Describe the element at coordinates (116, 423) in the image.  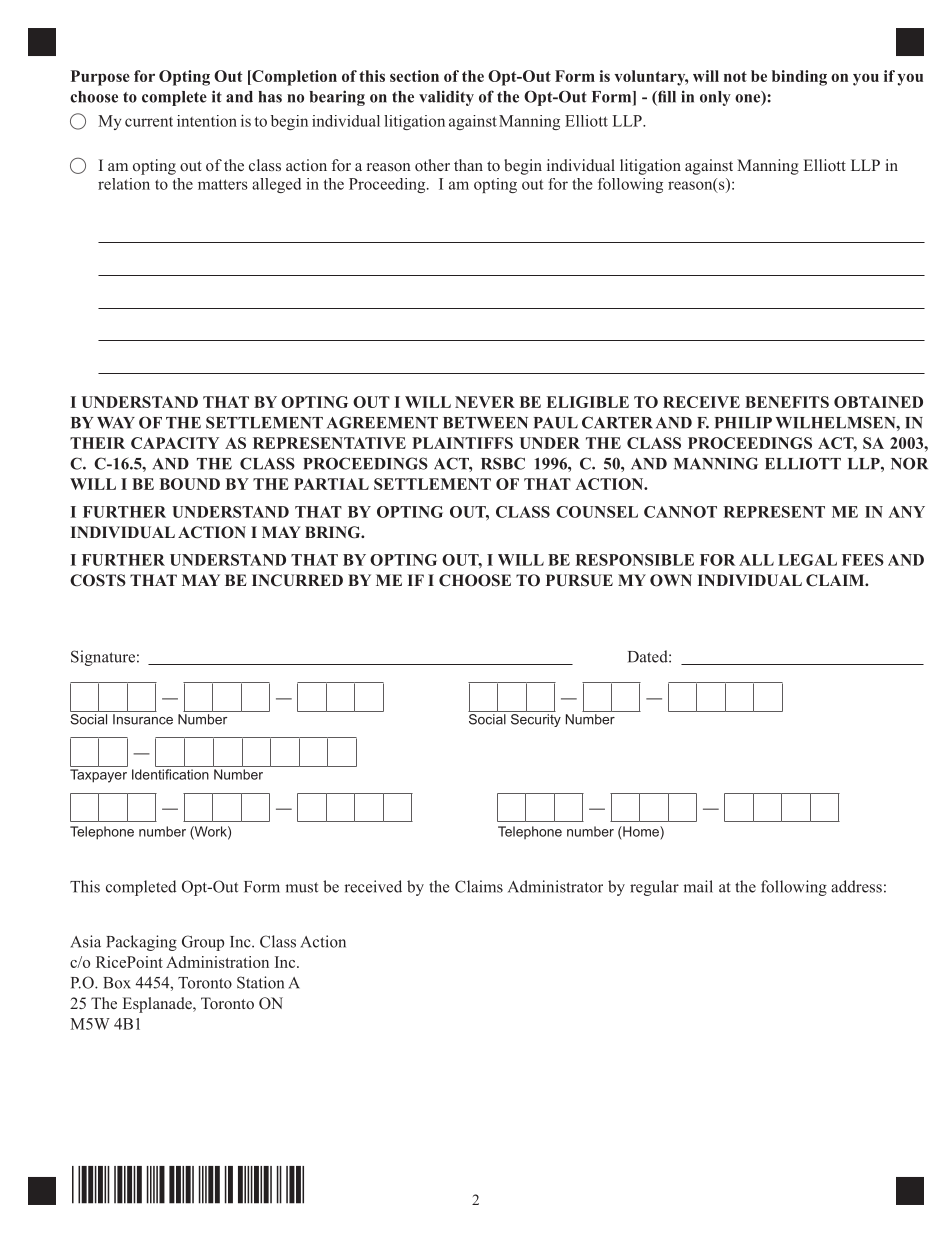
I see `WAY` at that location.
